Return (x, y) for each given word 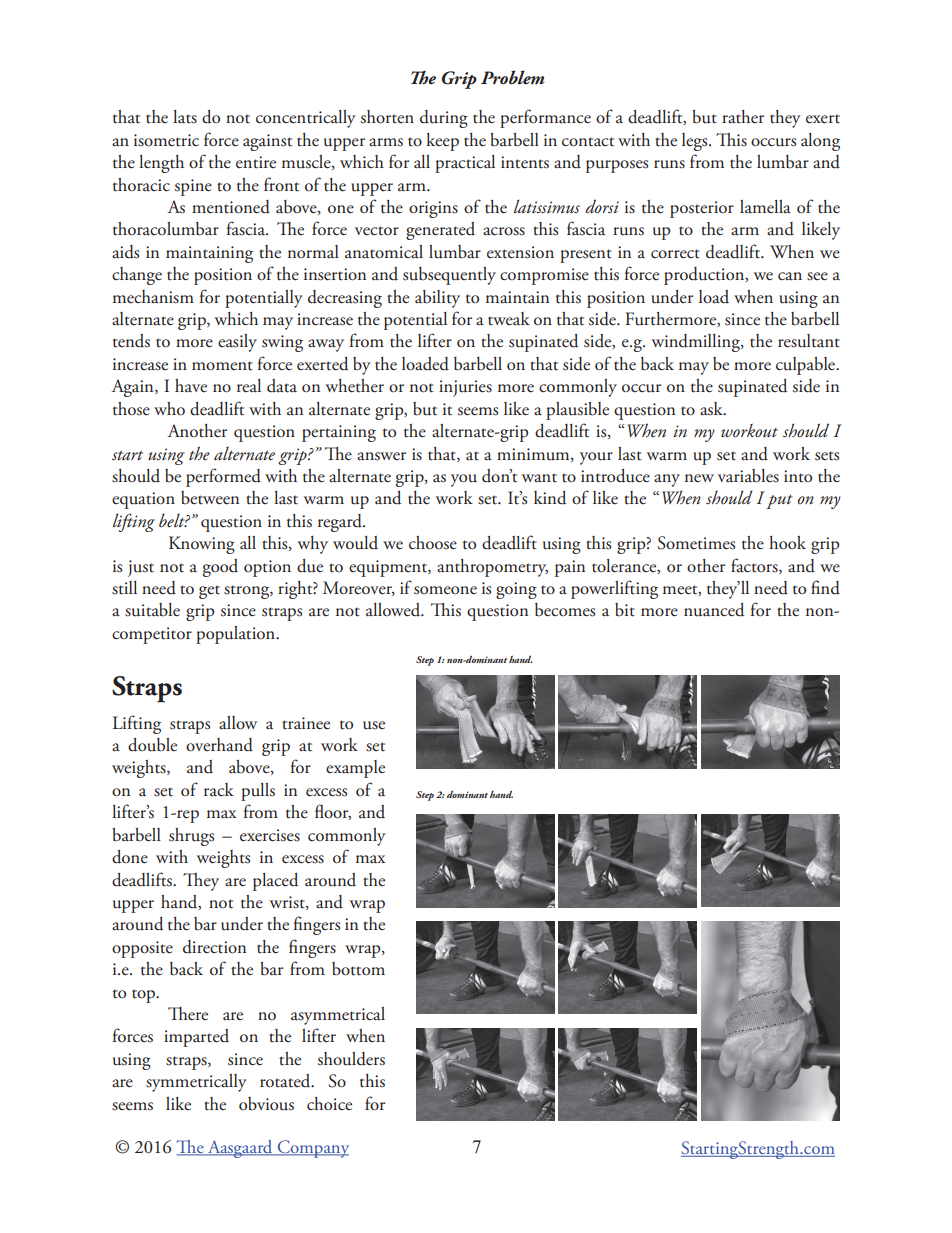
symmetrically (196, 1083)
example (355, 769)
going (516, 590)
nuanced (714, 610)
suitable (152, 610)
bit (625, 610)
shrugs (191, 837)
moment (222, 366)
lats (185, 117)
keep (442, 142)
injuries (465, 388)
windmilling (697, 343)
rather (743, 117)
